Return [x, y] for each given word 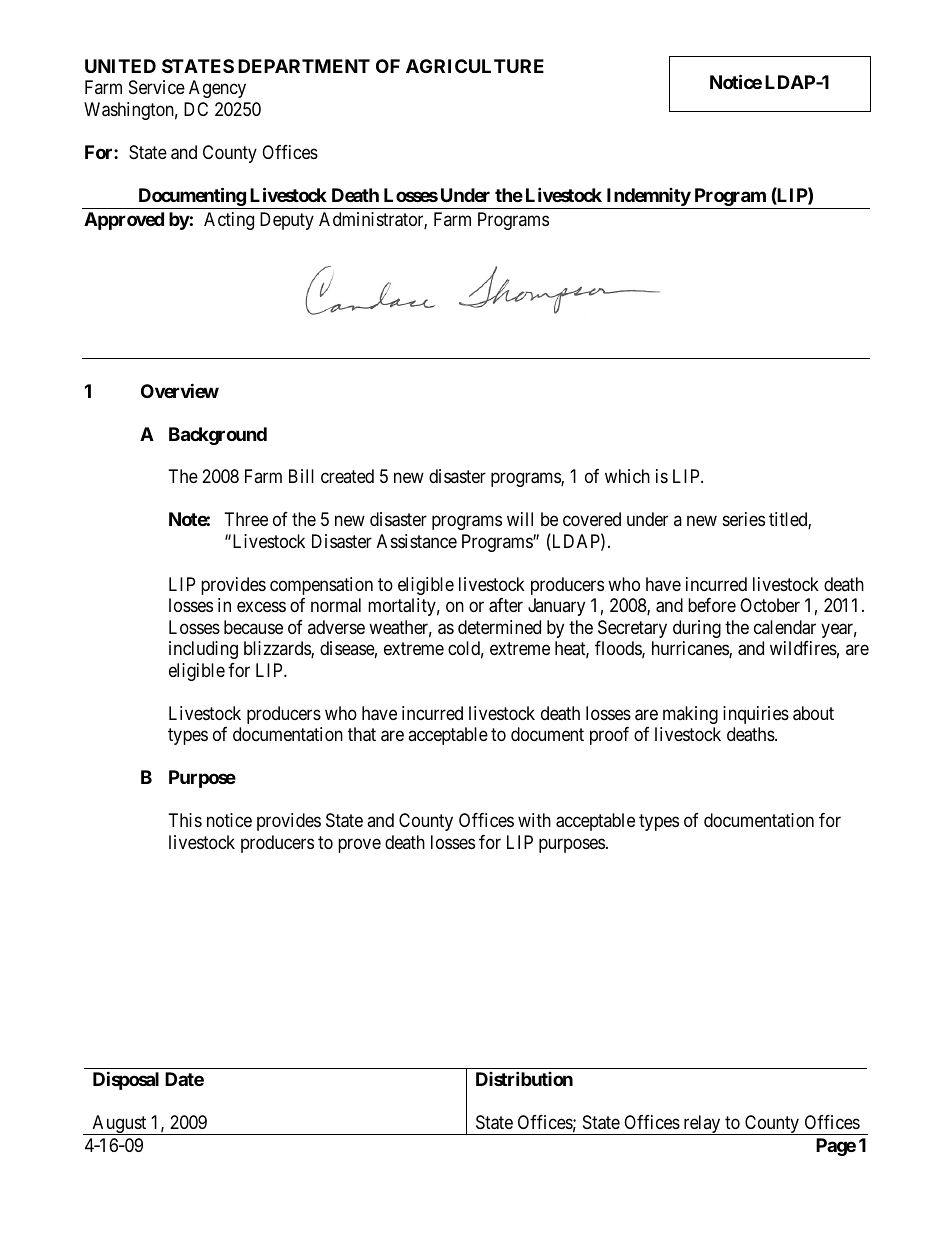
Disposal [126, 1080]
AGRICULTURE [475, 66]
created [347, 476]
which [627, 476]
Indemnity [647, 198]
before [712, 605]
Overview [180, 390]
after [506, 605]
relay [702, 1125]
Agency [217, 89]
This [185, 820]
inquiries [756, 715]
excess [261, 607]
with [534, 820]
